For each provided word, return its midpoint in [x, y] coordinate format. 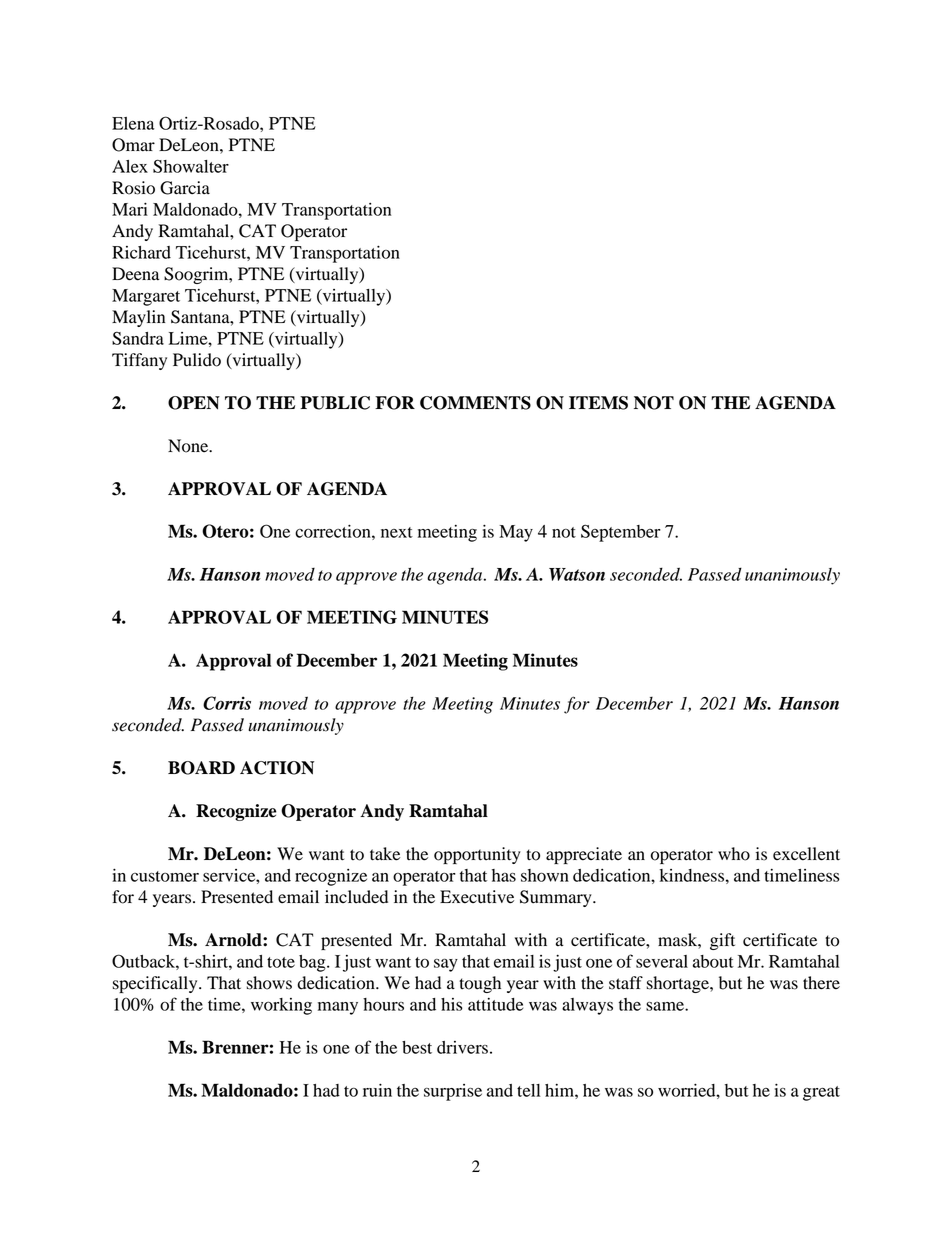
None [189, 446]
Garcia [185, 188]
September [621, 533]
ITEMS [598, 403]
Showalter [191, 166]
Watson [577, 574]
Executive [477, 897]
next [397, 532]
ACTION [277, 768]
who [734, 854]
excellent [806, 854]
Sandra [138, 338]
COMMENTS [475, 403]
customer [165, 876]
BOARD [201, 768]
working [281, 1006]
